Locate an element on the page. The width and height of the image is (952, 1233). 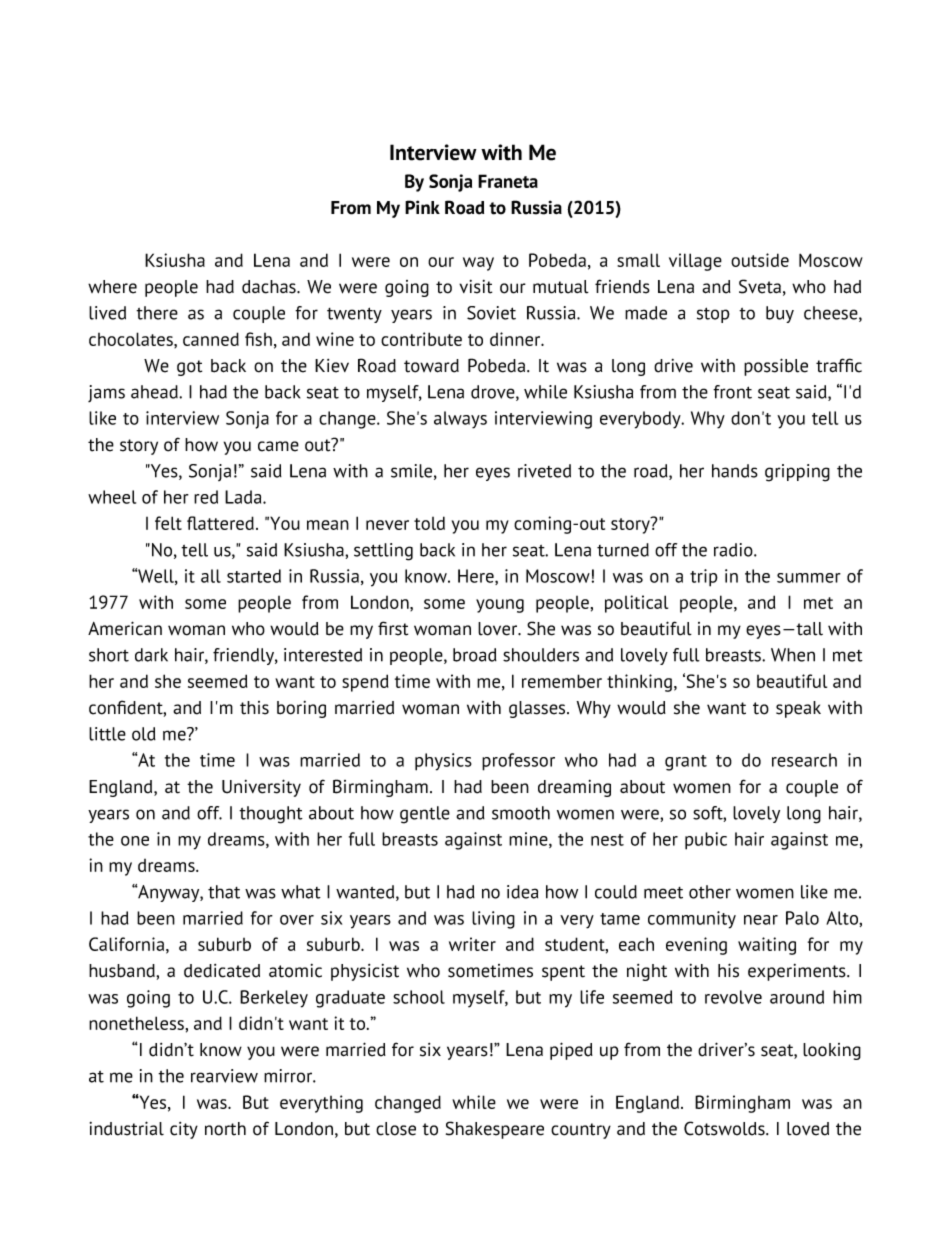
front is located at coordinates (732, 392).
